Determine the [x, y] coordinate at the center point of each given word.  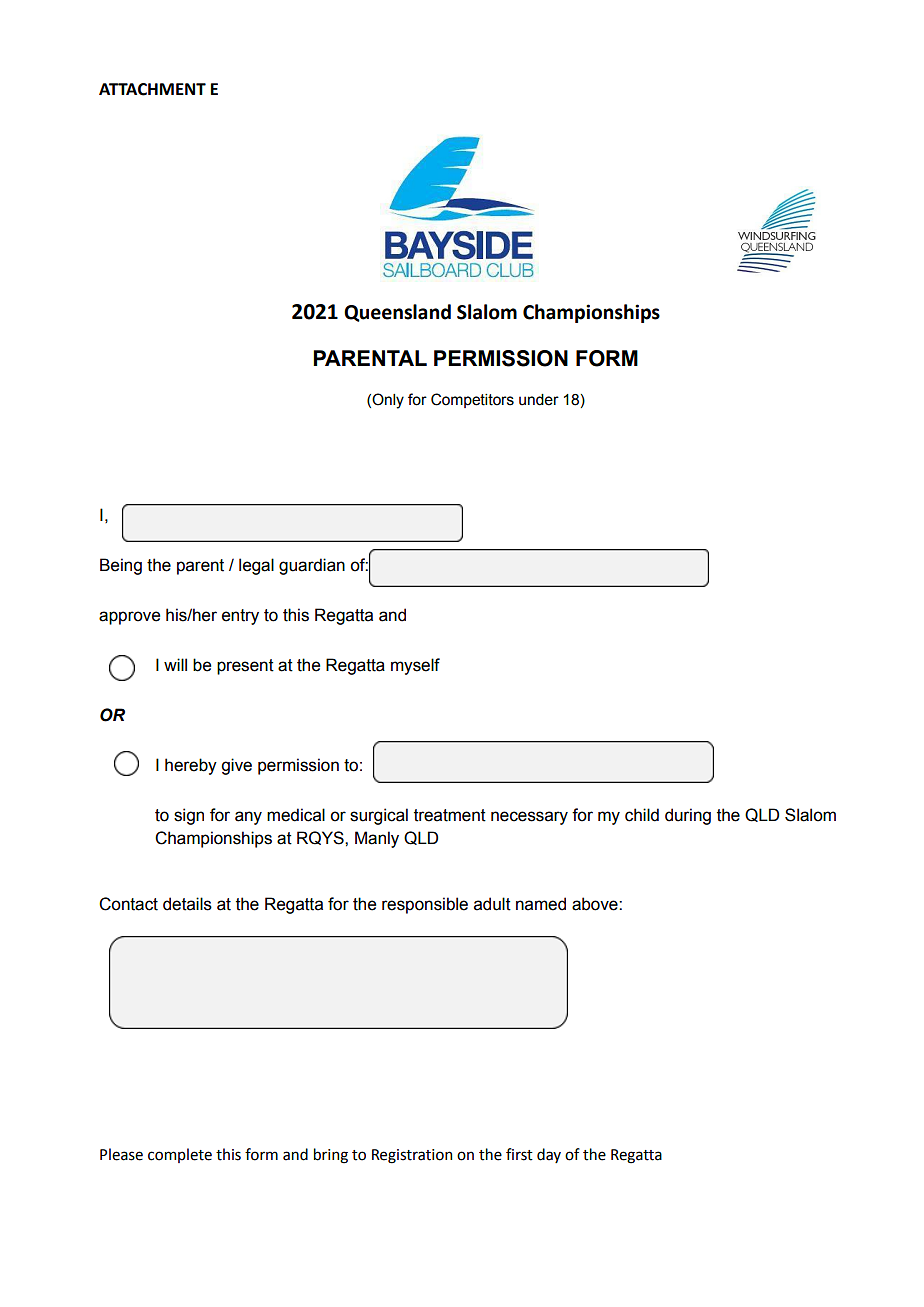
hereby [191, 766]
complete [180, 1155]
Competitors [472, 400]
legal [256, 566]
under [539, 400]
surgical [379, 816]
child [642, 815]
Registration [412, 1156]
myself [415, 666]
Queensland [397, 313]
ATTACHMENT [152, 89]
